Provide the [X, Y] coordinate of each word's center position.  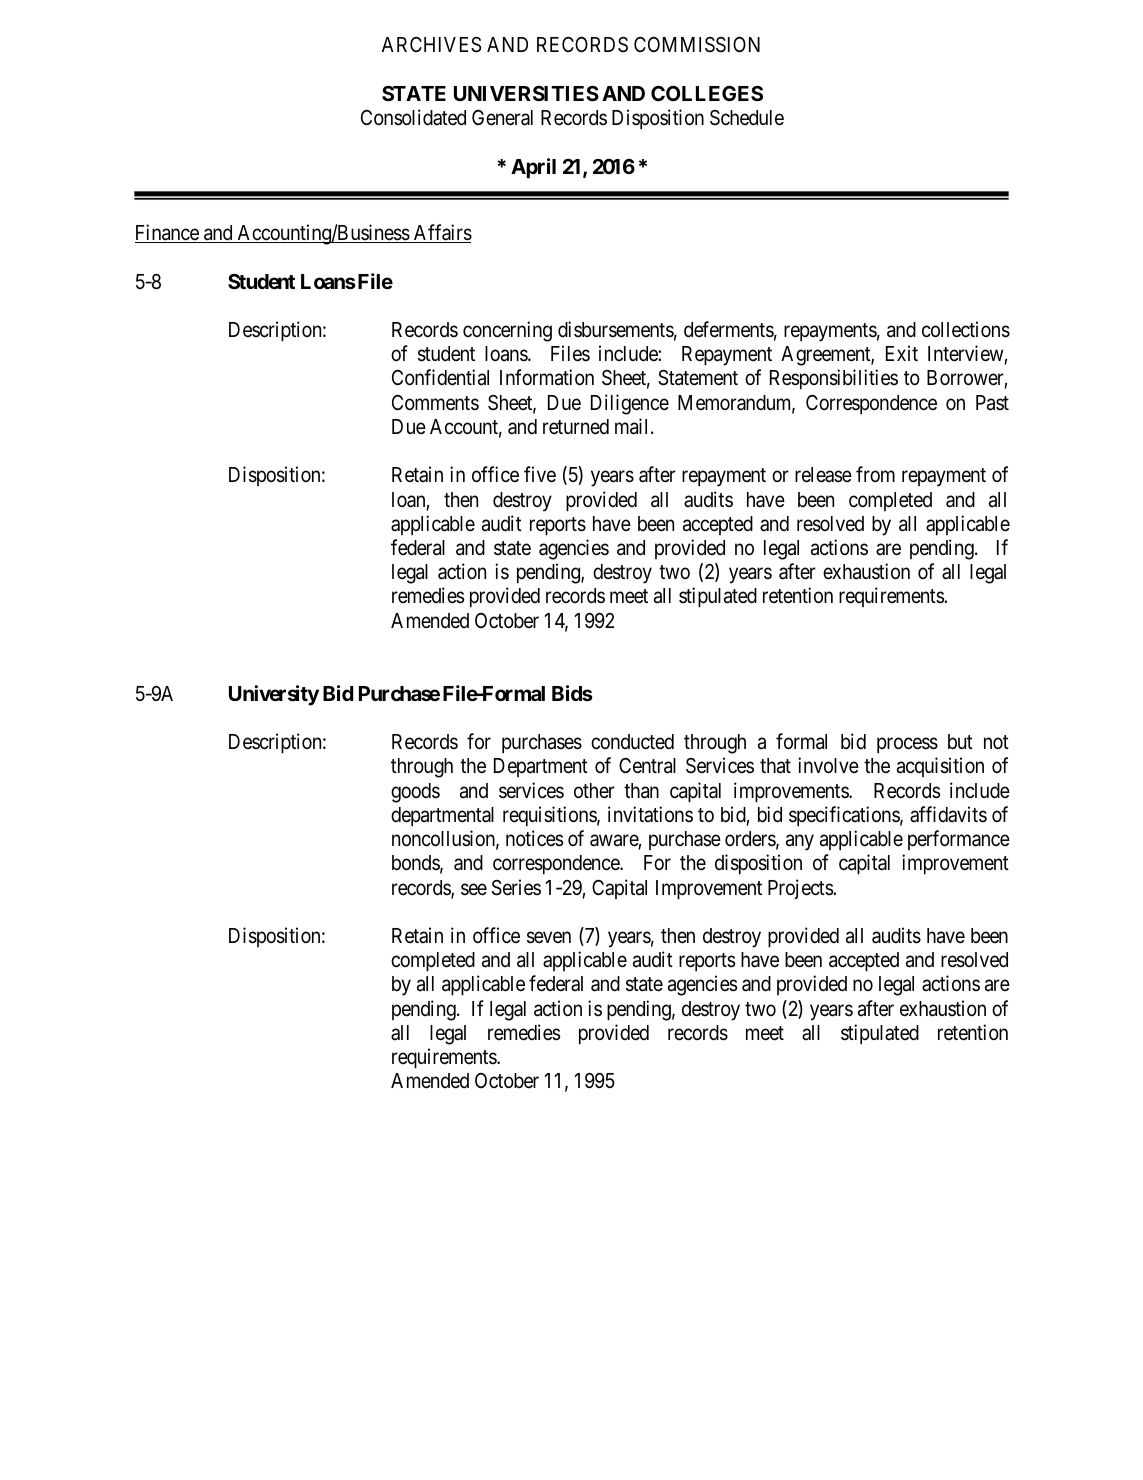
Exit [902, 353]
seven [549, 938]
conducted [632, 742]
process [907, 746]
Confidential [440, 377]
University [274, 695]
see [474, 889]
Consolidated [413, 117]
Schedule [747, 118]
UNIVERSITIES [526, 93]
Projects [801, 889]
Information [547, 377]
